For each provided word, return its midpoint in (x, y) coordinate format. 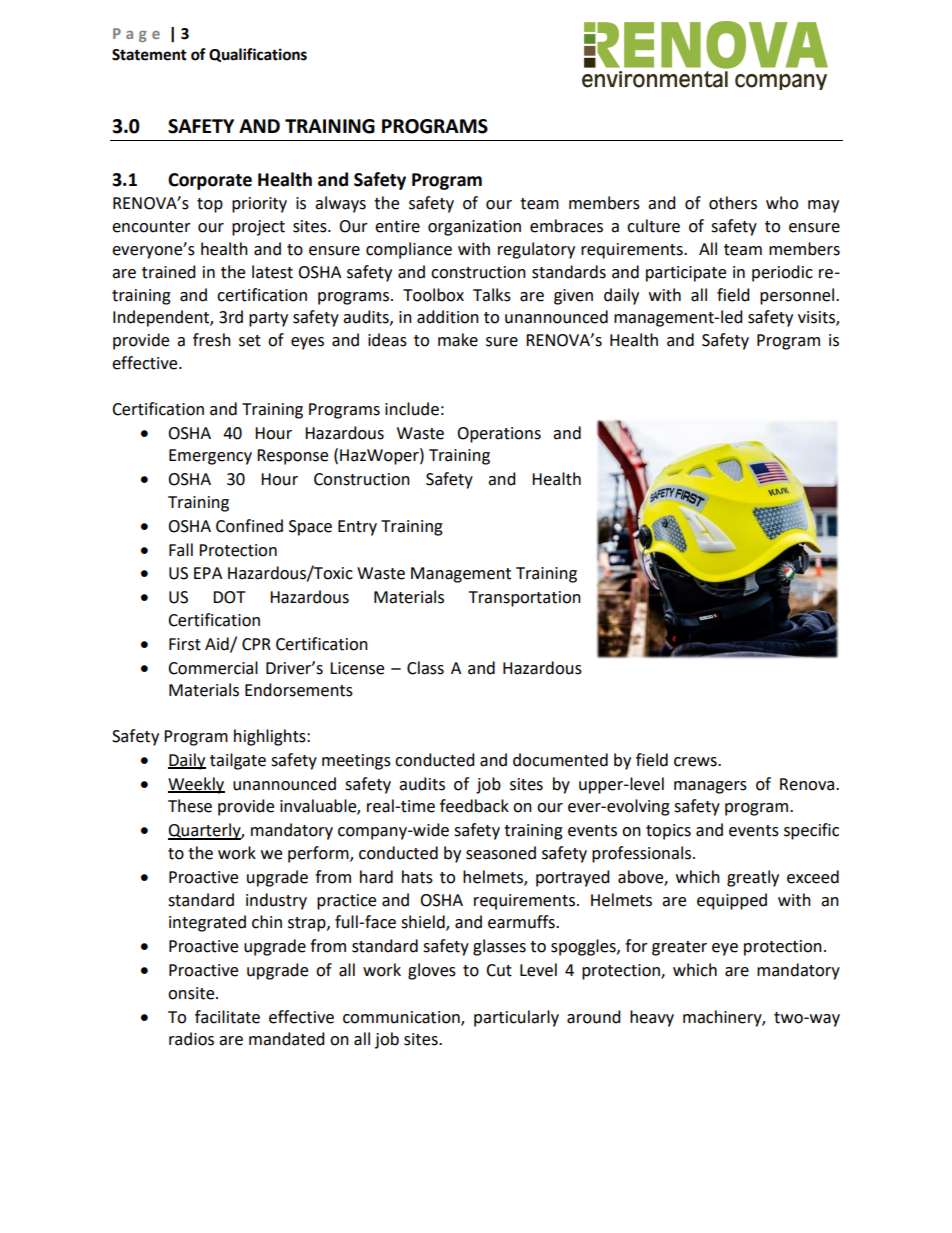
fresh (212, 340)
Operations (499, 435)
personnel (797, 296)
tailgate (238, 761)
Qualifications (258, 55)
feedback (474, 806)
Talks (492, 295)
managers (710, 787)
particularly (516, 1018)
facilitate (227, 1017)
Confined (249, 526)
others (733, 203)
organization (474, 228)
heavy (652, 1018)
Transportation (525, 599)
